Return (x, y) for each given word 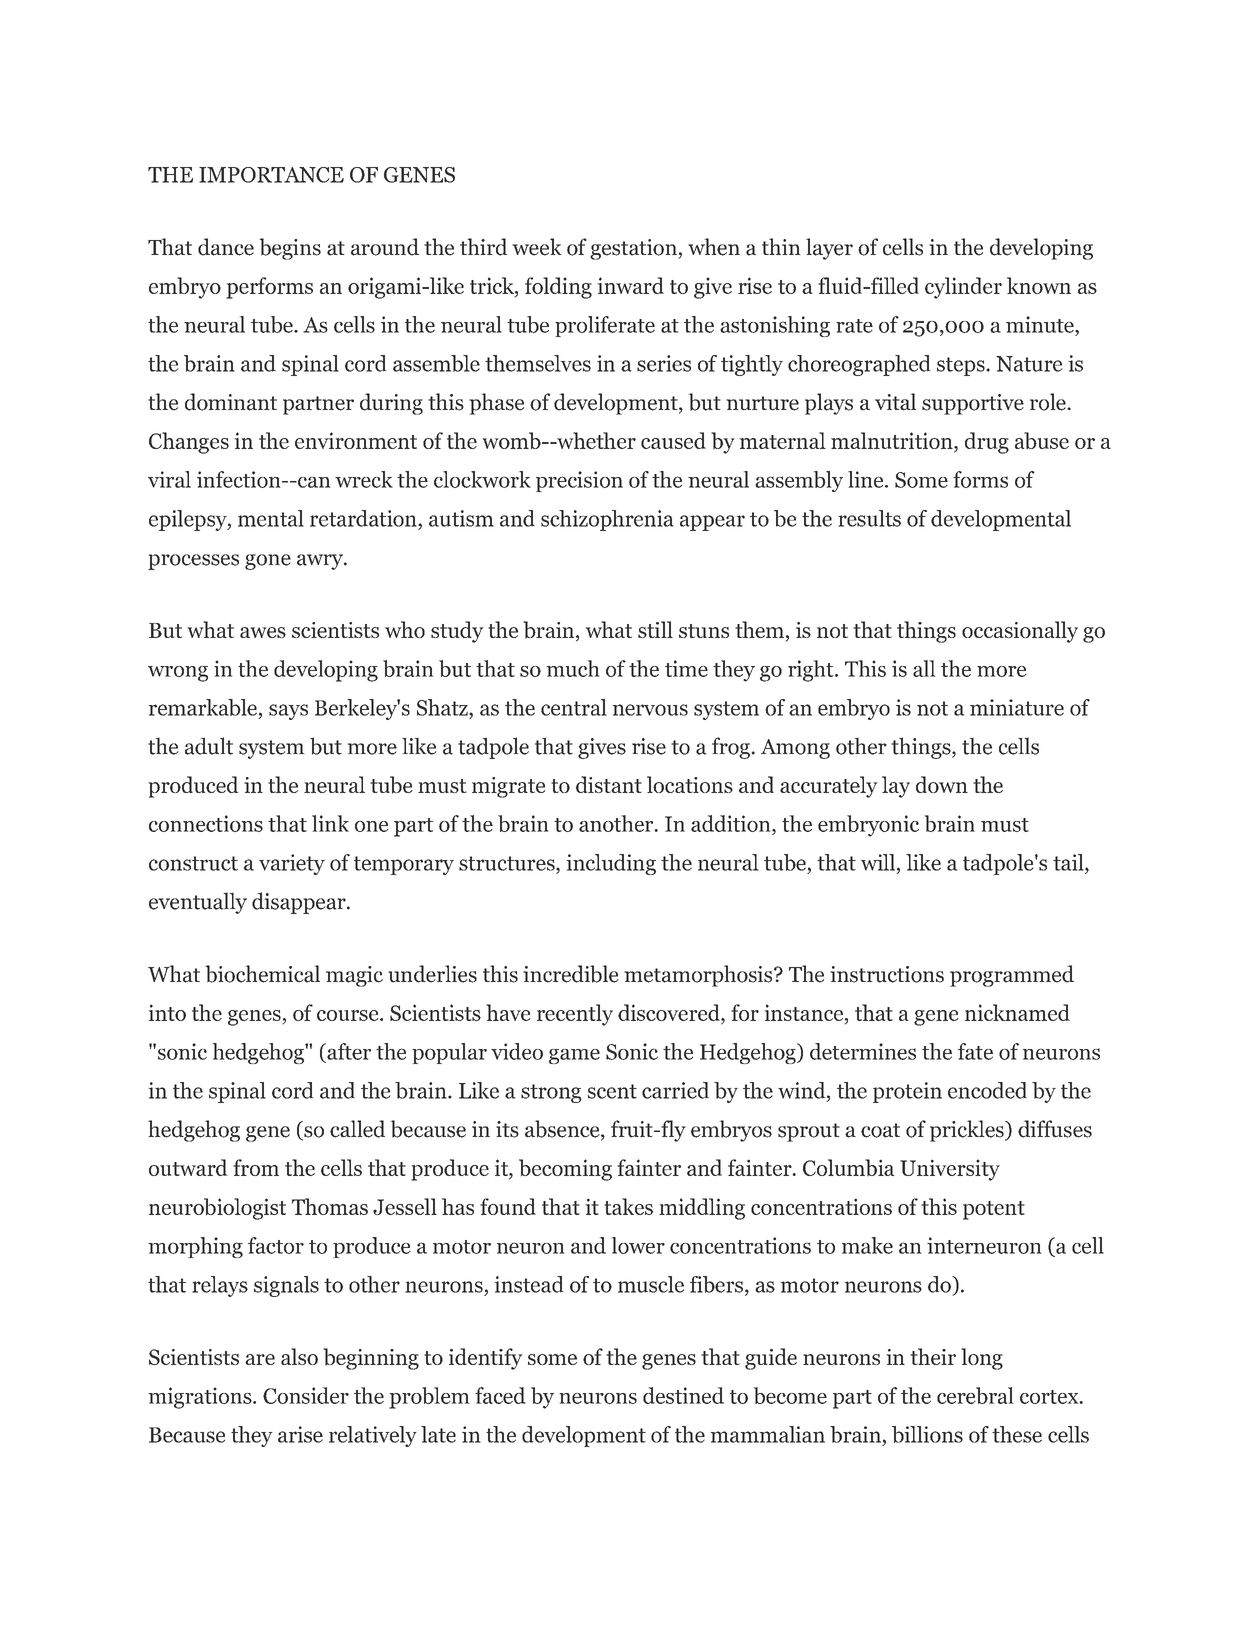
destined (683, 1395)
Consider (306, 1395)
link (330, 823)
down (942, 784)
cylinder (963, 288)
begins (290, 249)
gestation (634, 249)
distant (609, 784)
